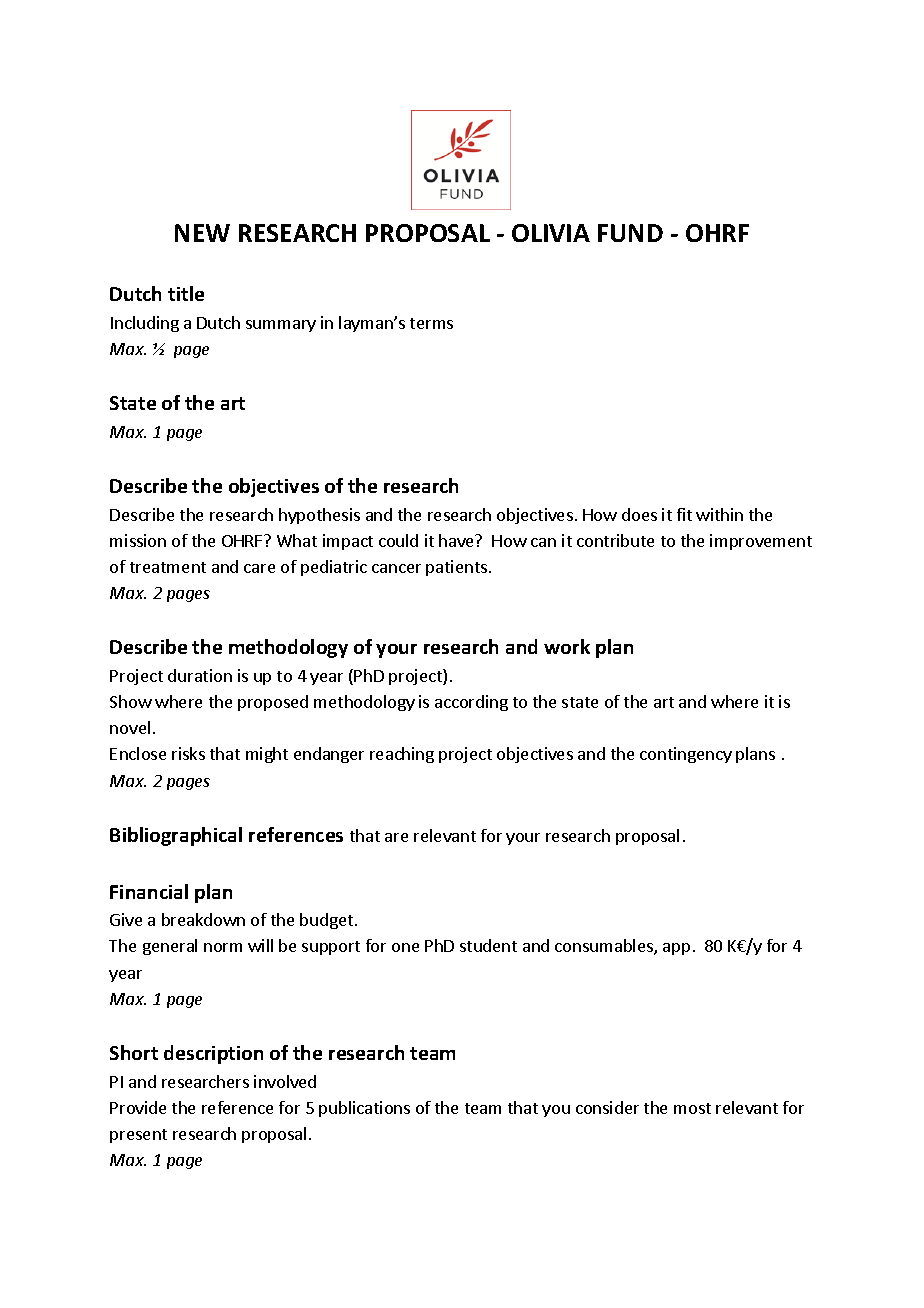 The height and width of the page is (1308, 924). I want to click on Provide, so click(138, 1107).
